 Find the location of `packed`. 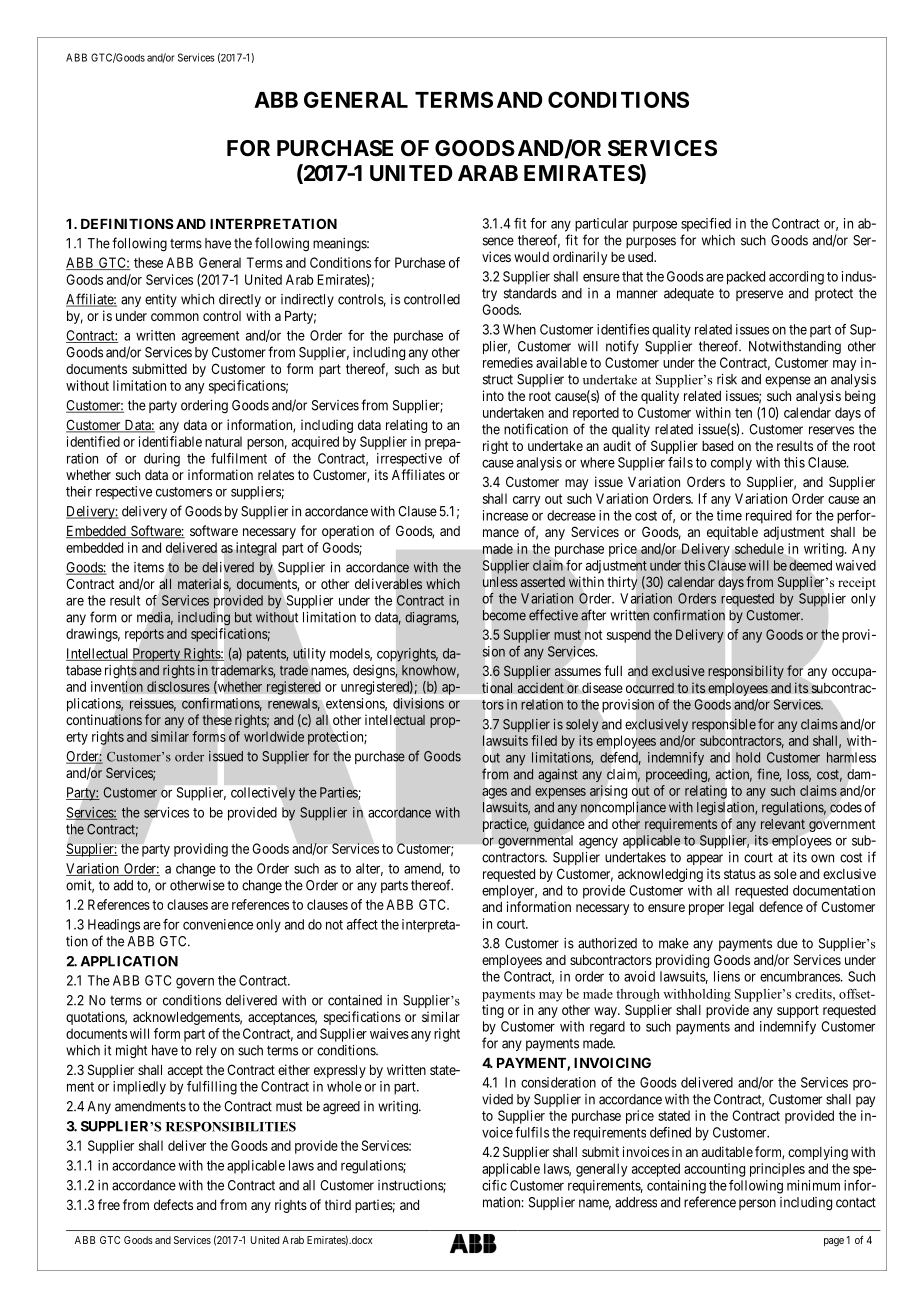

packed is located at coordinates (746, 278).
